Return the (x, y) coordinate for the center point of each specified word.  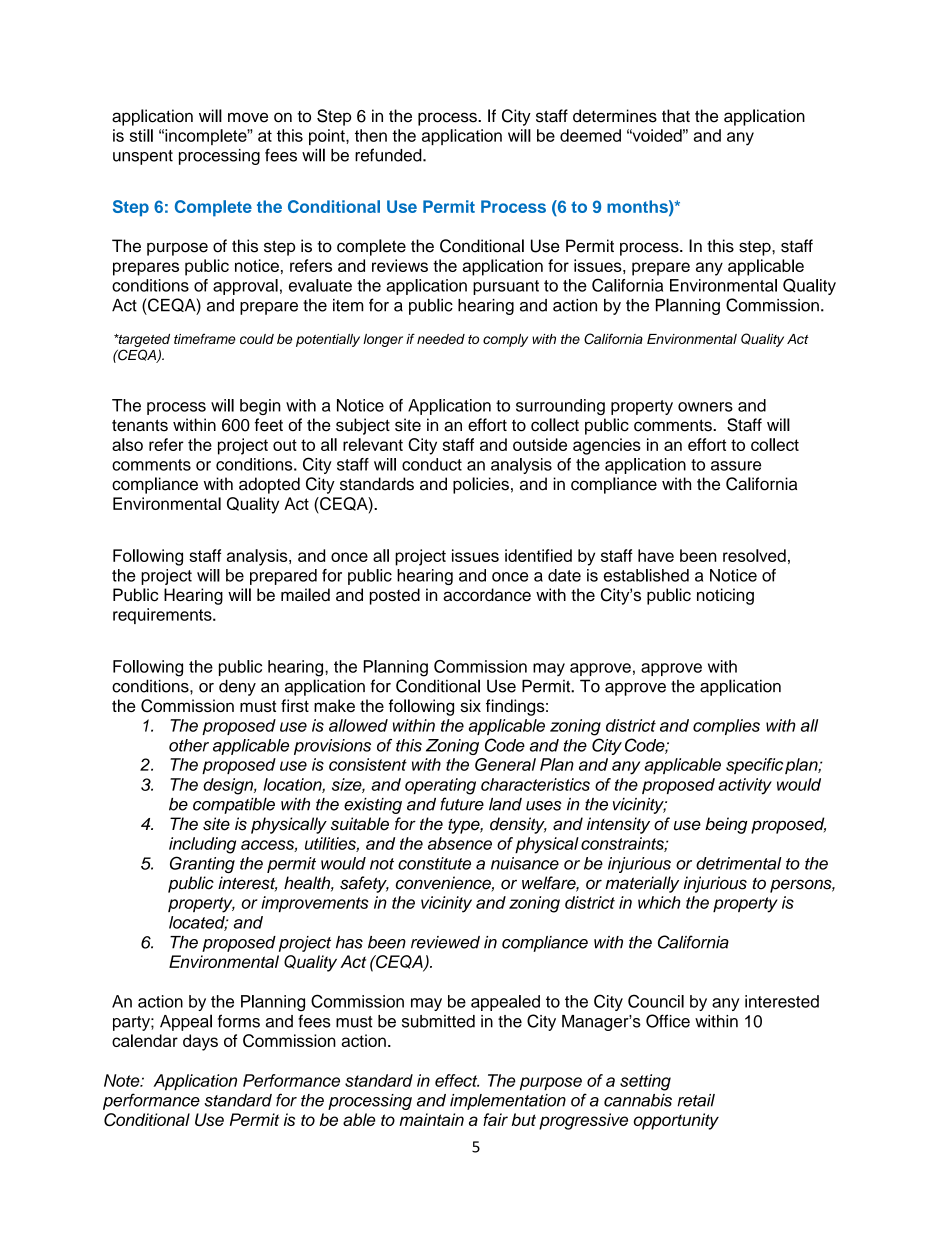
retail (696, 1100)
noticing (725, 596)
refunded (389, 155)
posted (395, 596)
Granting (202, 864)
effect (457, 1080)
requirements (163, 616)
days (200, 1042)
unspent (143, 157)
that (676, 116)
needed (441, 339)
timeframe (205, 338)
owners (705, 407)
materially (642, 884)
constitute (434, 863)
